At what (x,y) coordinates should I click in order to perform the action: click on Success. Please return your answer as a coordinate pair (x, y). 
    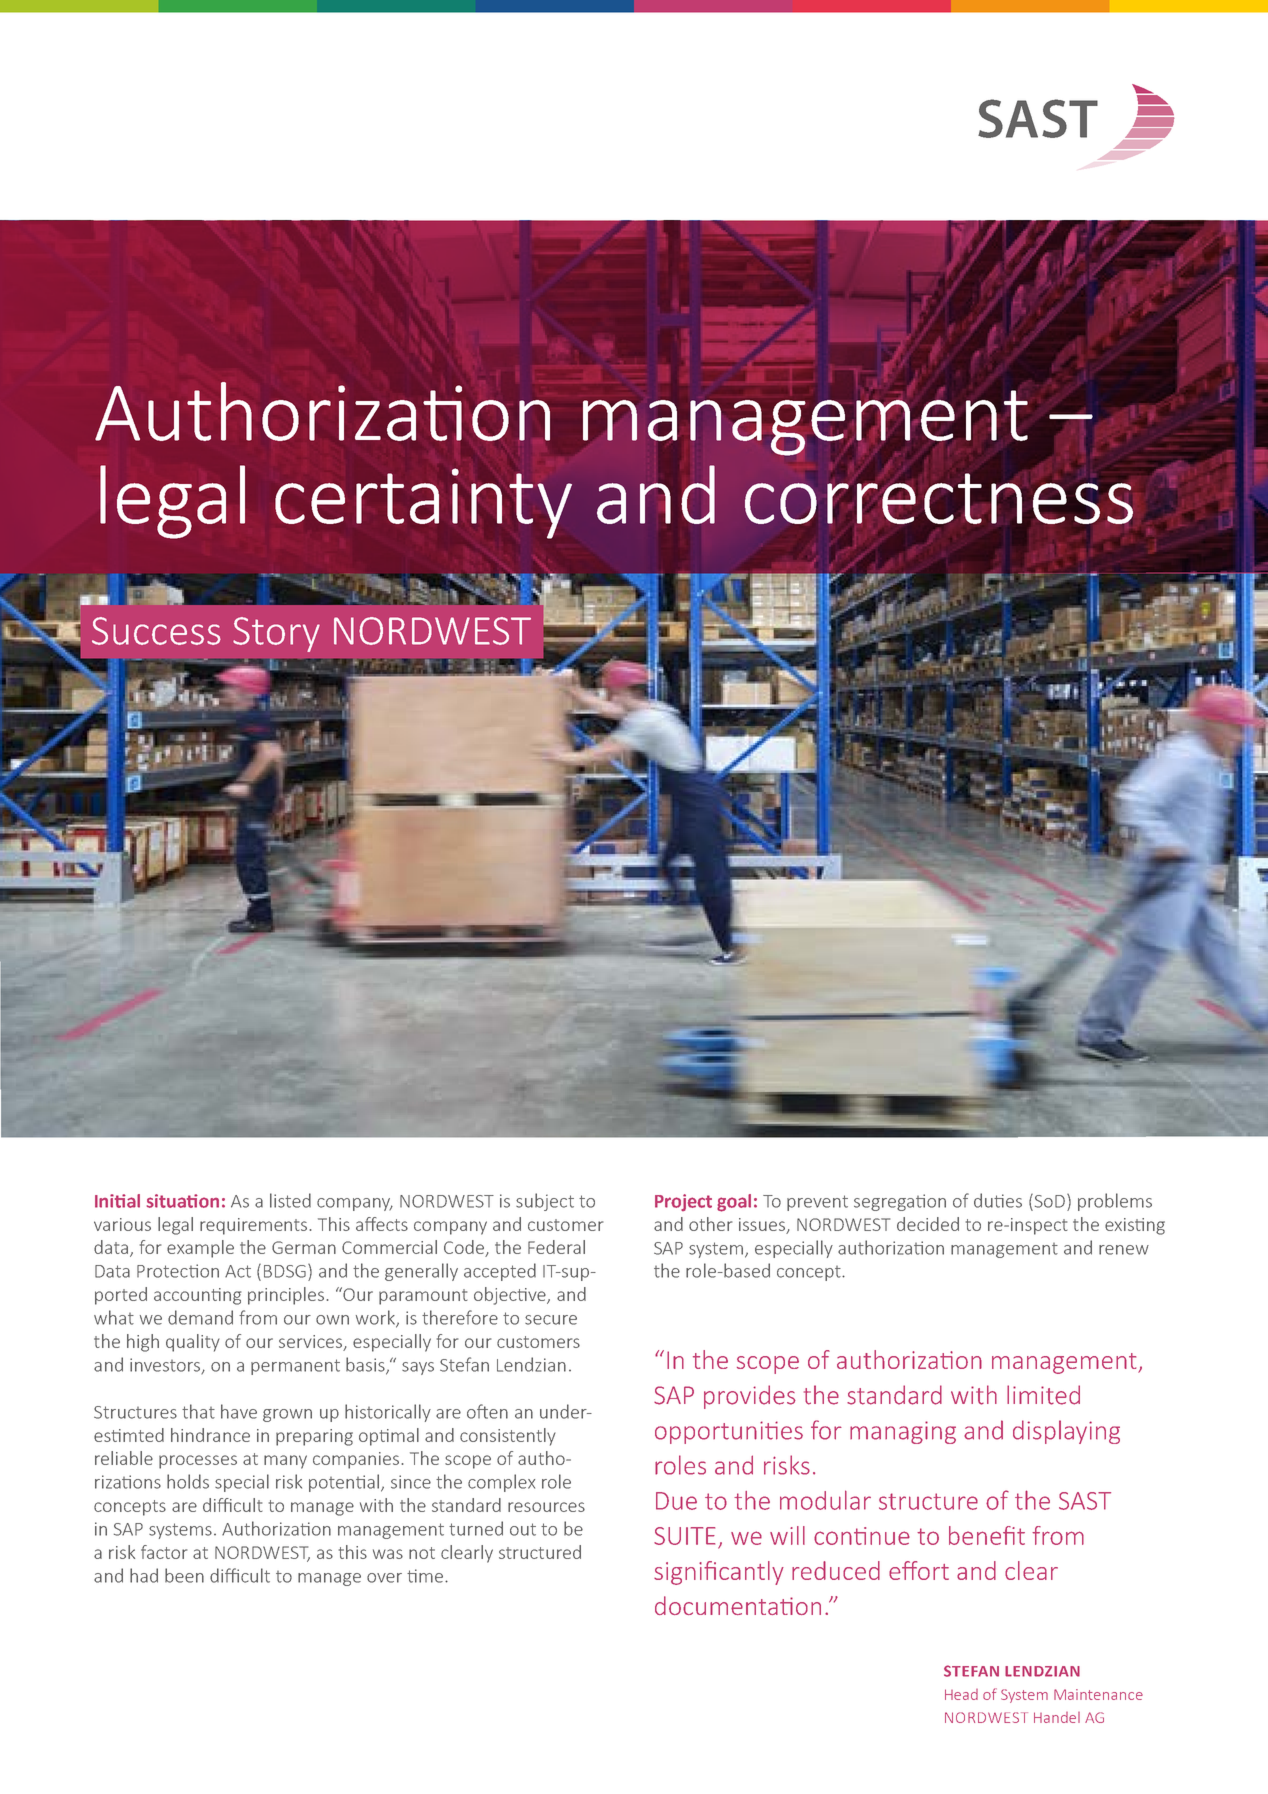
    Looking at the image, I should click on (156, 631).
